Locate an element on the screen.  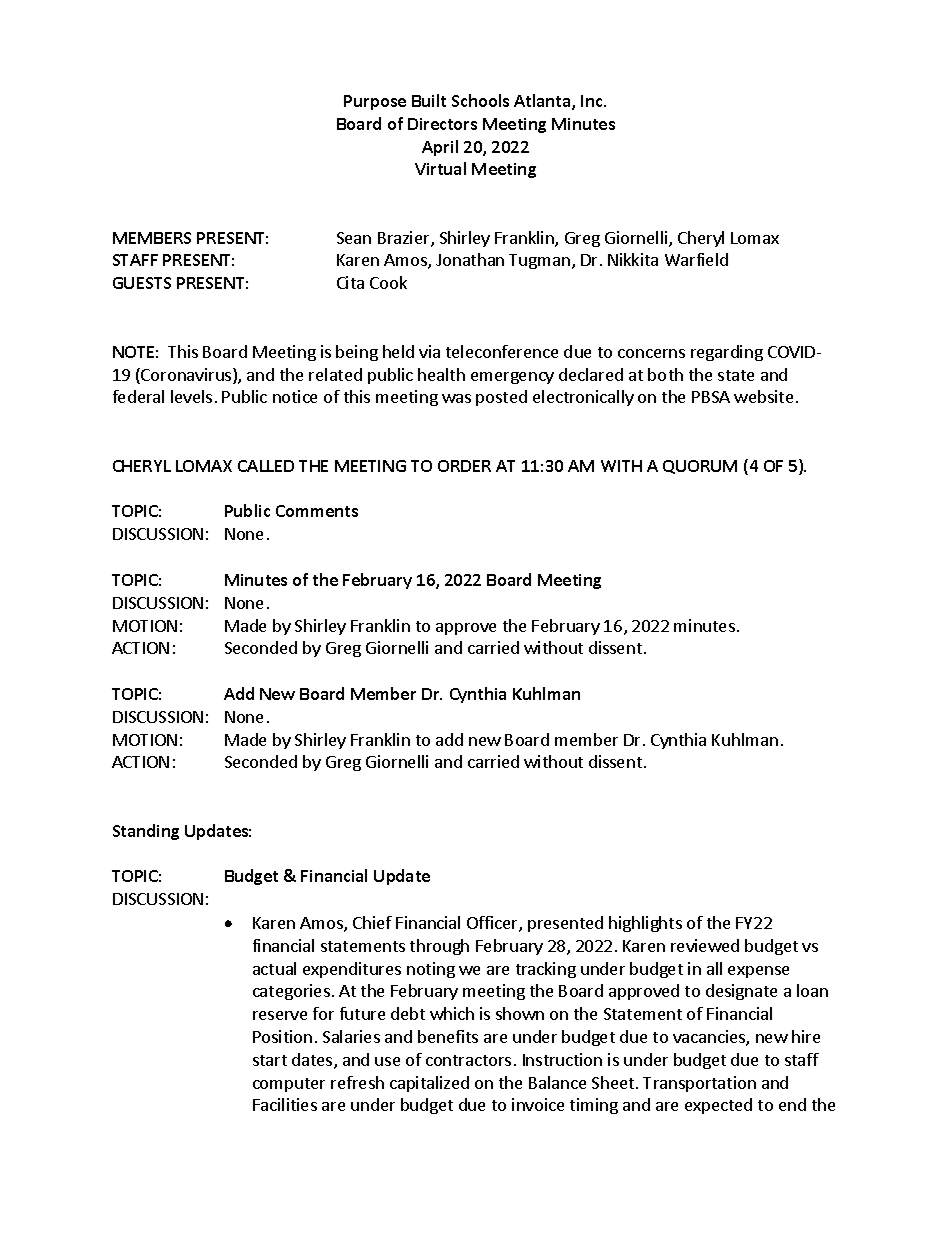
ORDER is located at coordinates (464, 466).
